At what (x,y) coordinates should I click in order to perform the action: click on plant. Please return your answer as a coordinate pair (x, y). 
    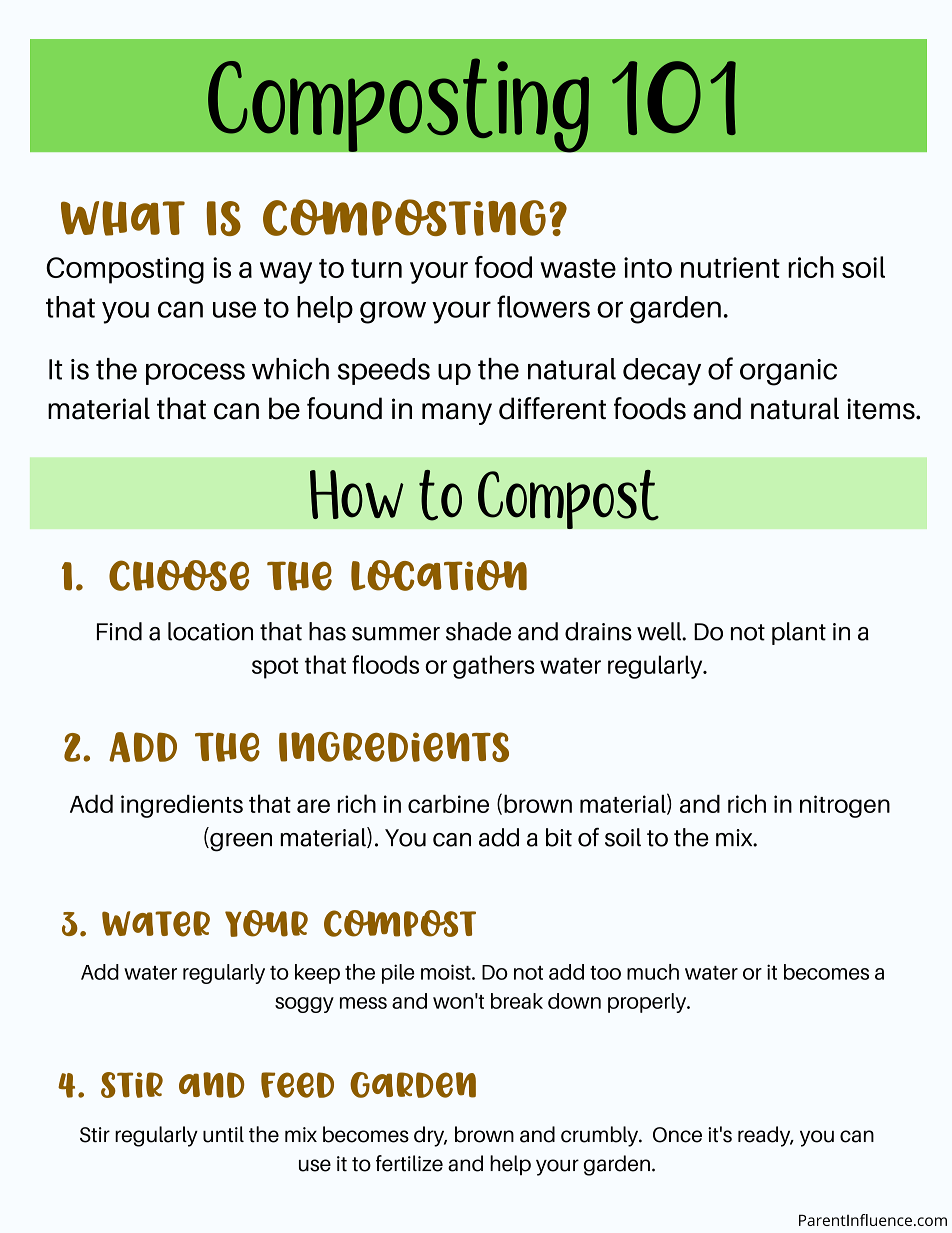
    Looking at the image, I should click on (799, 633).
